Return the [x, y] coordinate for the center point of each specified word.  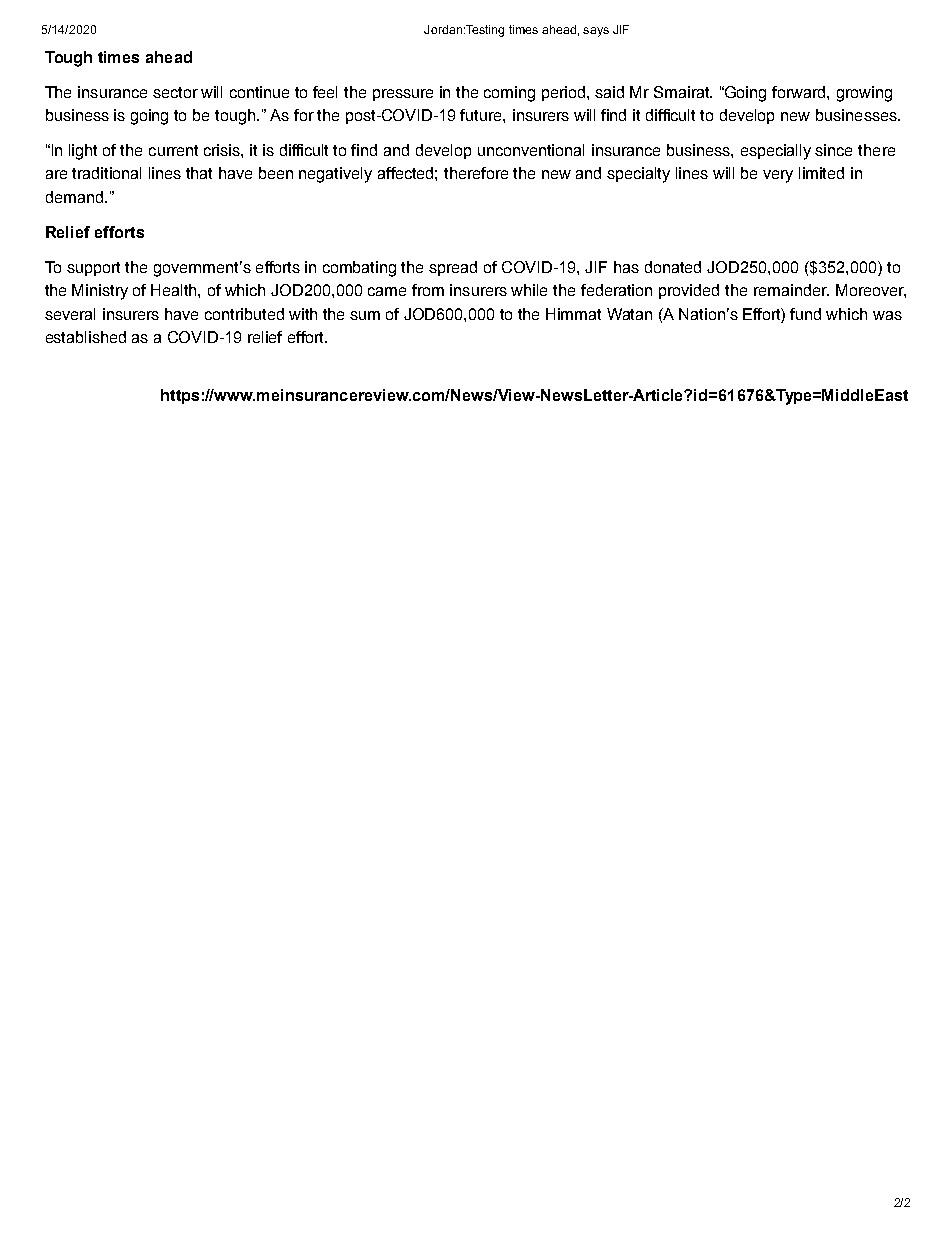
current [173, 150]
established [86, 337]
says [596, 32]
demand [74, 197]
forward [800, 92]
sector [175, 92]
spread [453, 268]
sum [365, 315]
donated [673, 267]
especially [776, 152]
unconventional [531, 150]
